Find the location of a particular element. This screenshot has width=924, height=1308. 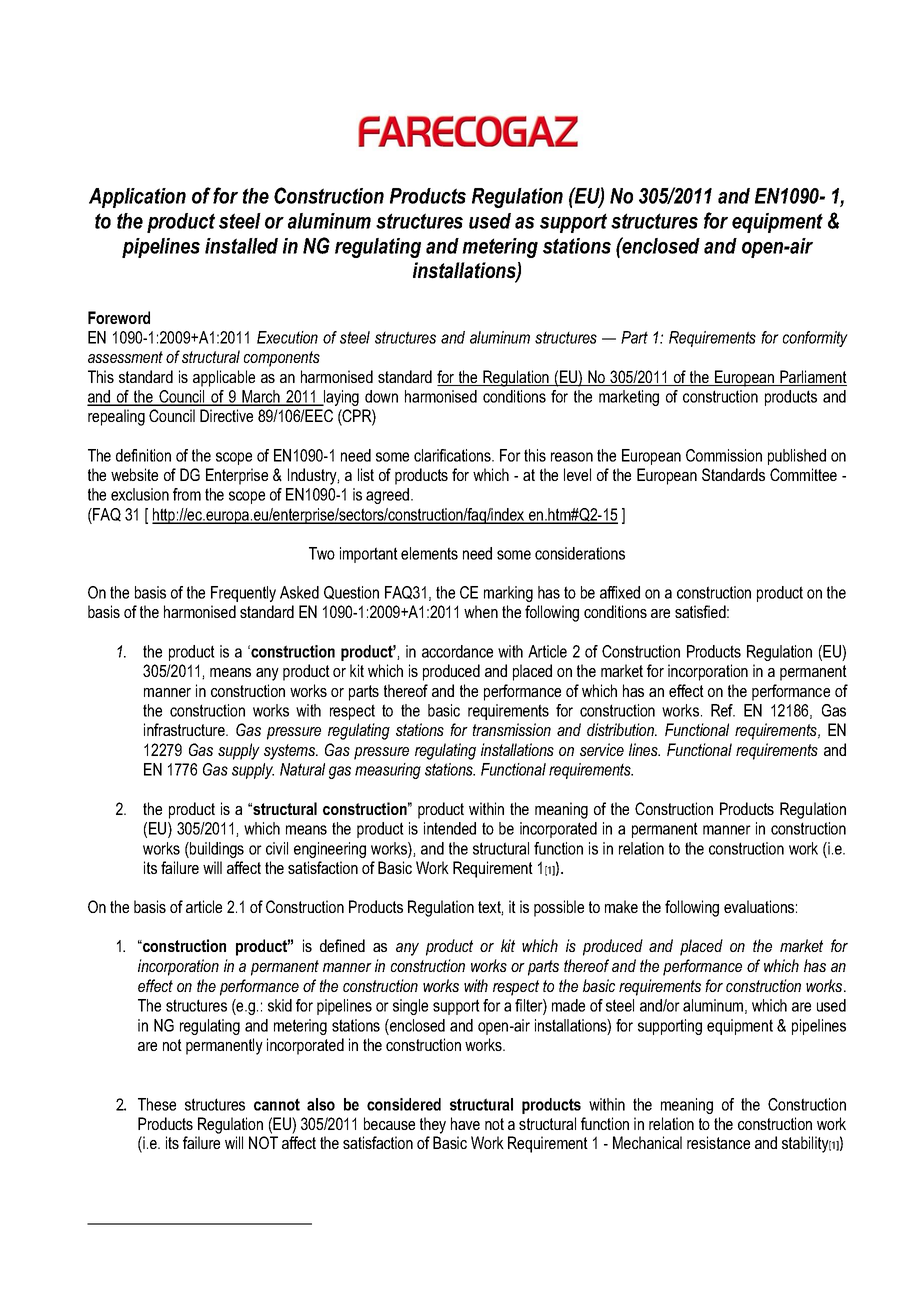

make is located at coordinates (621, 906).
